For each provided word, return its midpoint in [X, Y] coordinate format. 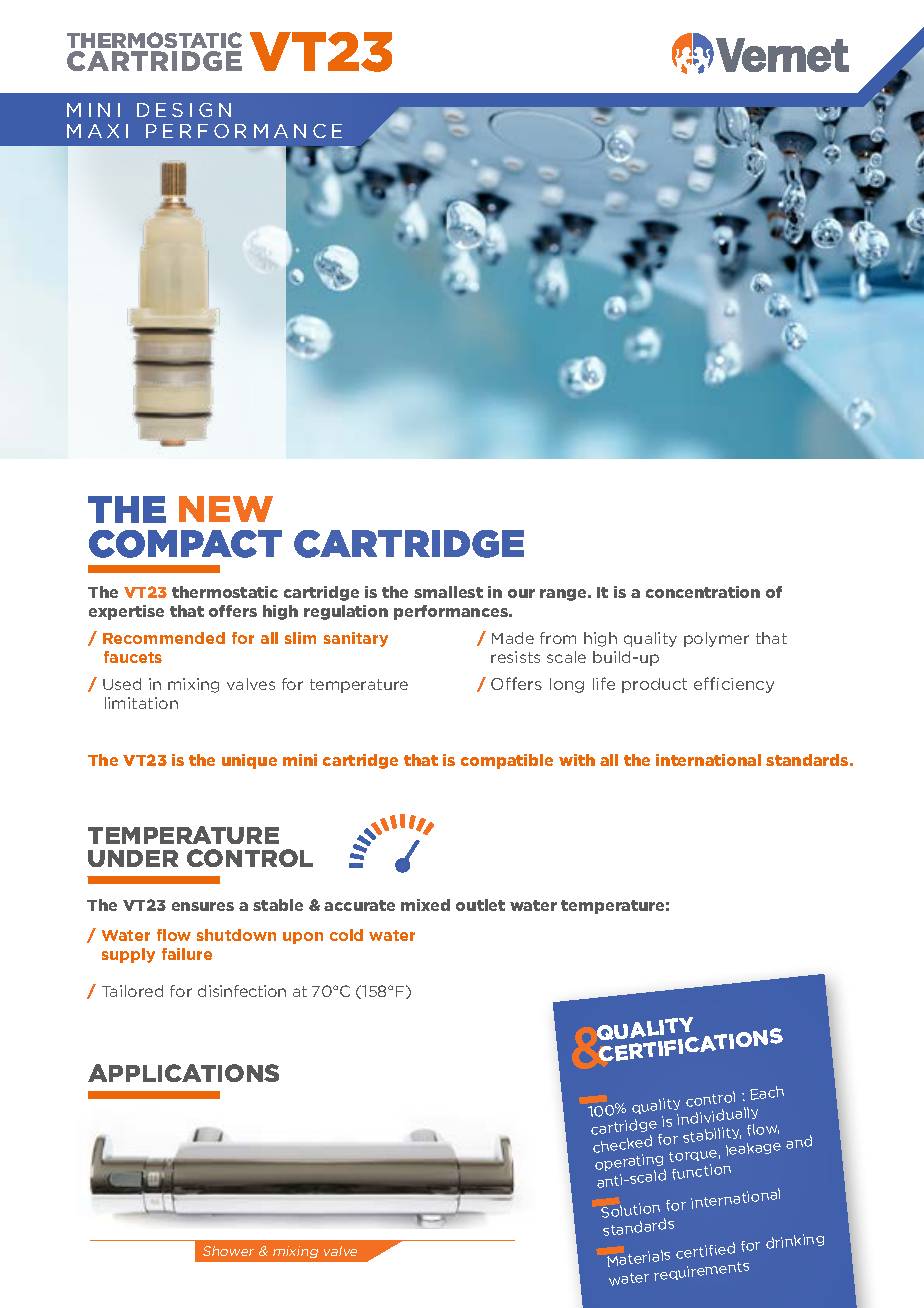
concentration [703, 592]
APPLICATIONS [183, 1073]
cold [346, 935]
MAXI [97, 131]
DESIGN [184, 110]
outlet [480, 905]
